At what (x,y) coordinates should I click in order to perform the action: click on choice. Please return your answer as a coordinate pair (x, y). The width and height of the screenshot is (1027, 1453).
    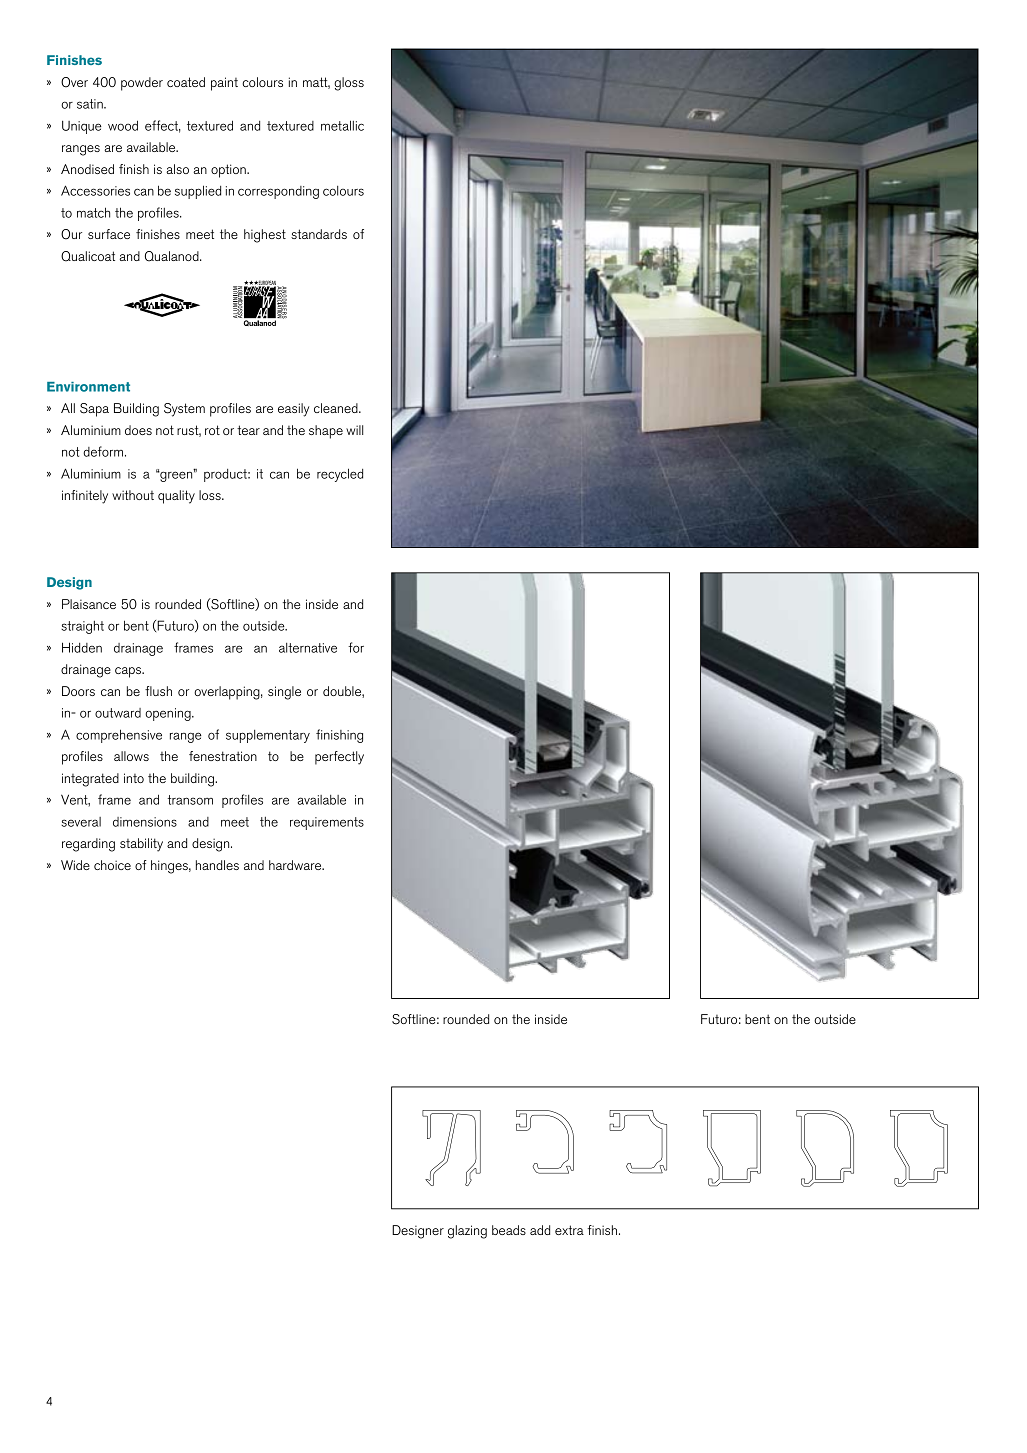
    Looking at the image, I should click on (112, 865).
